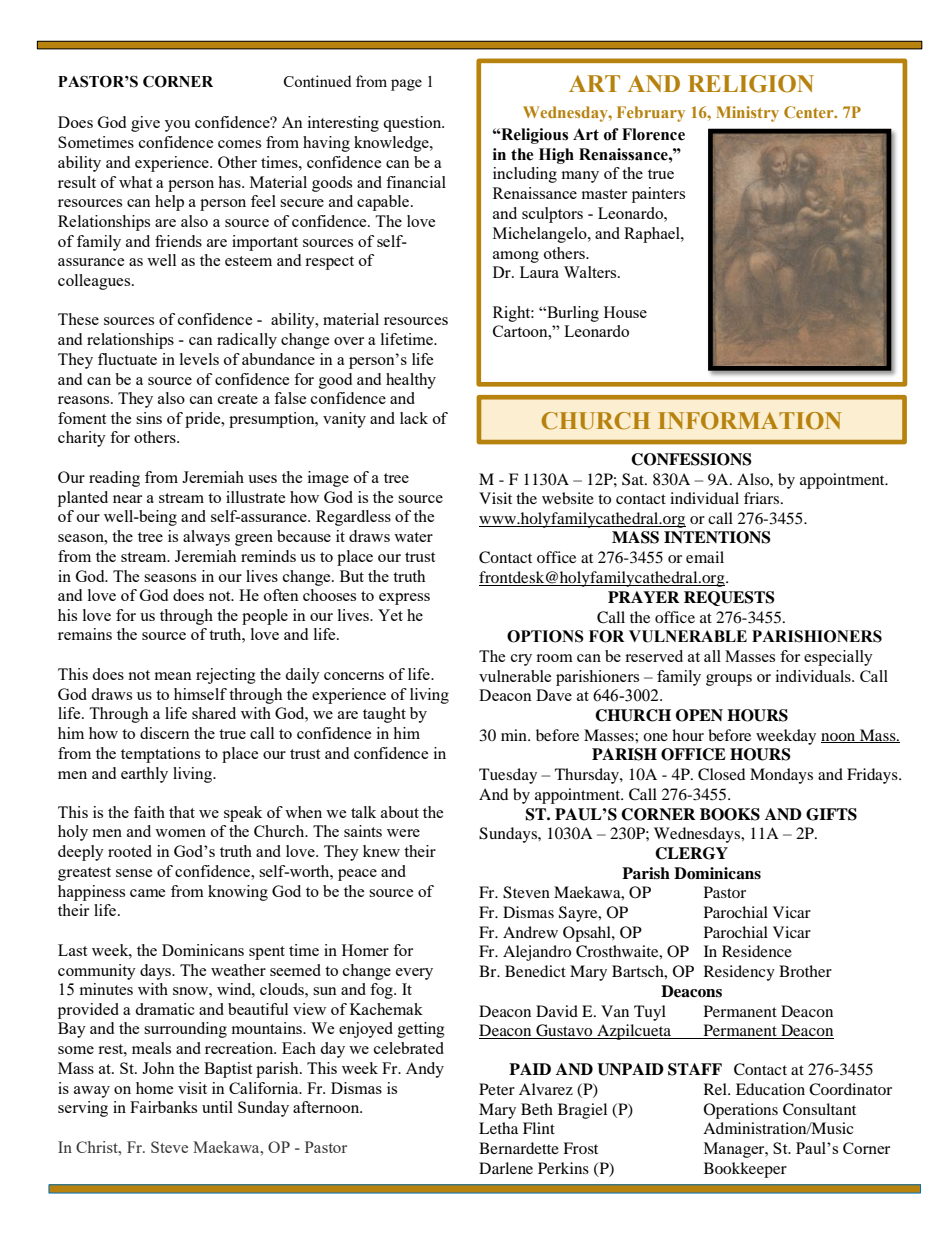 The image size is (952, 1233). Describe the element at coordinates (404, 599) in the page. I see `express` at that location.
